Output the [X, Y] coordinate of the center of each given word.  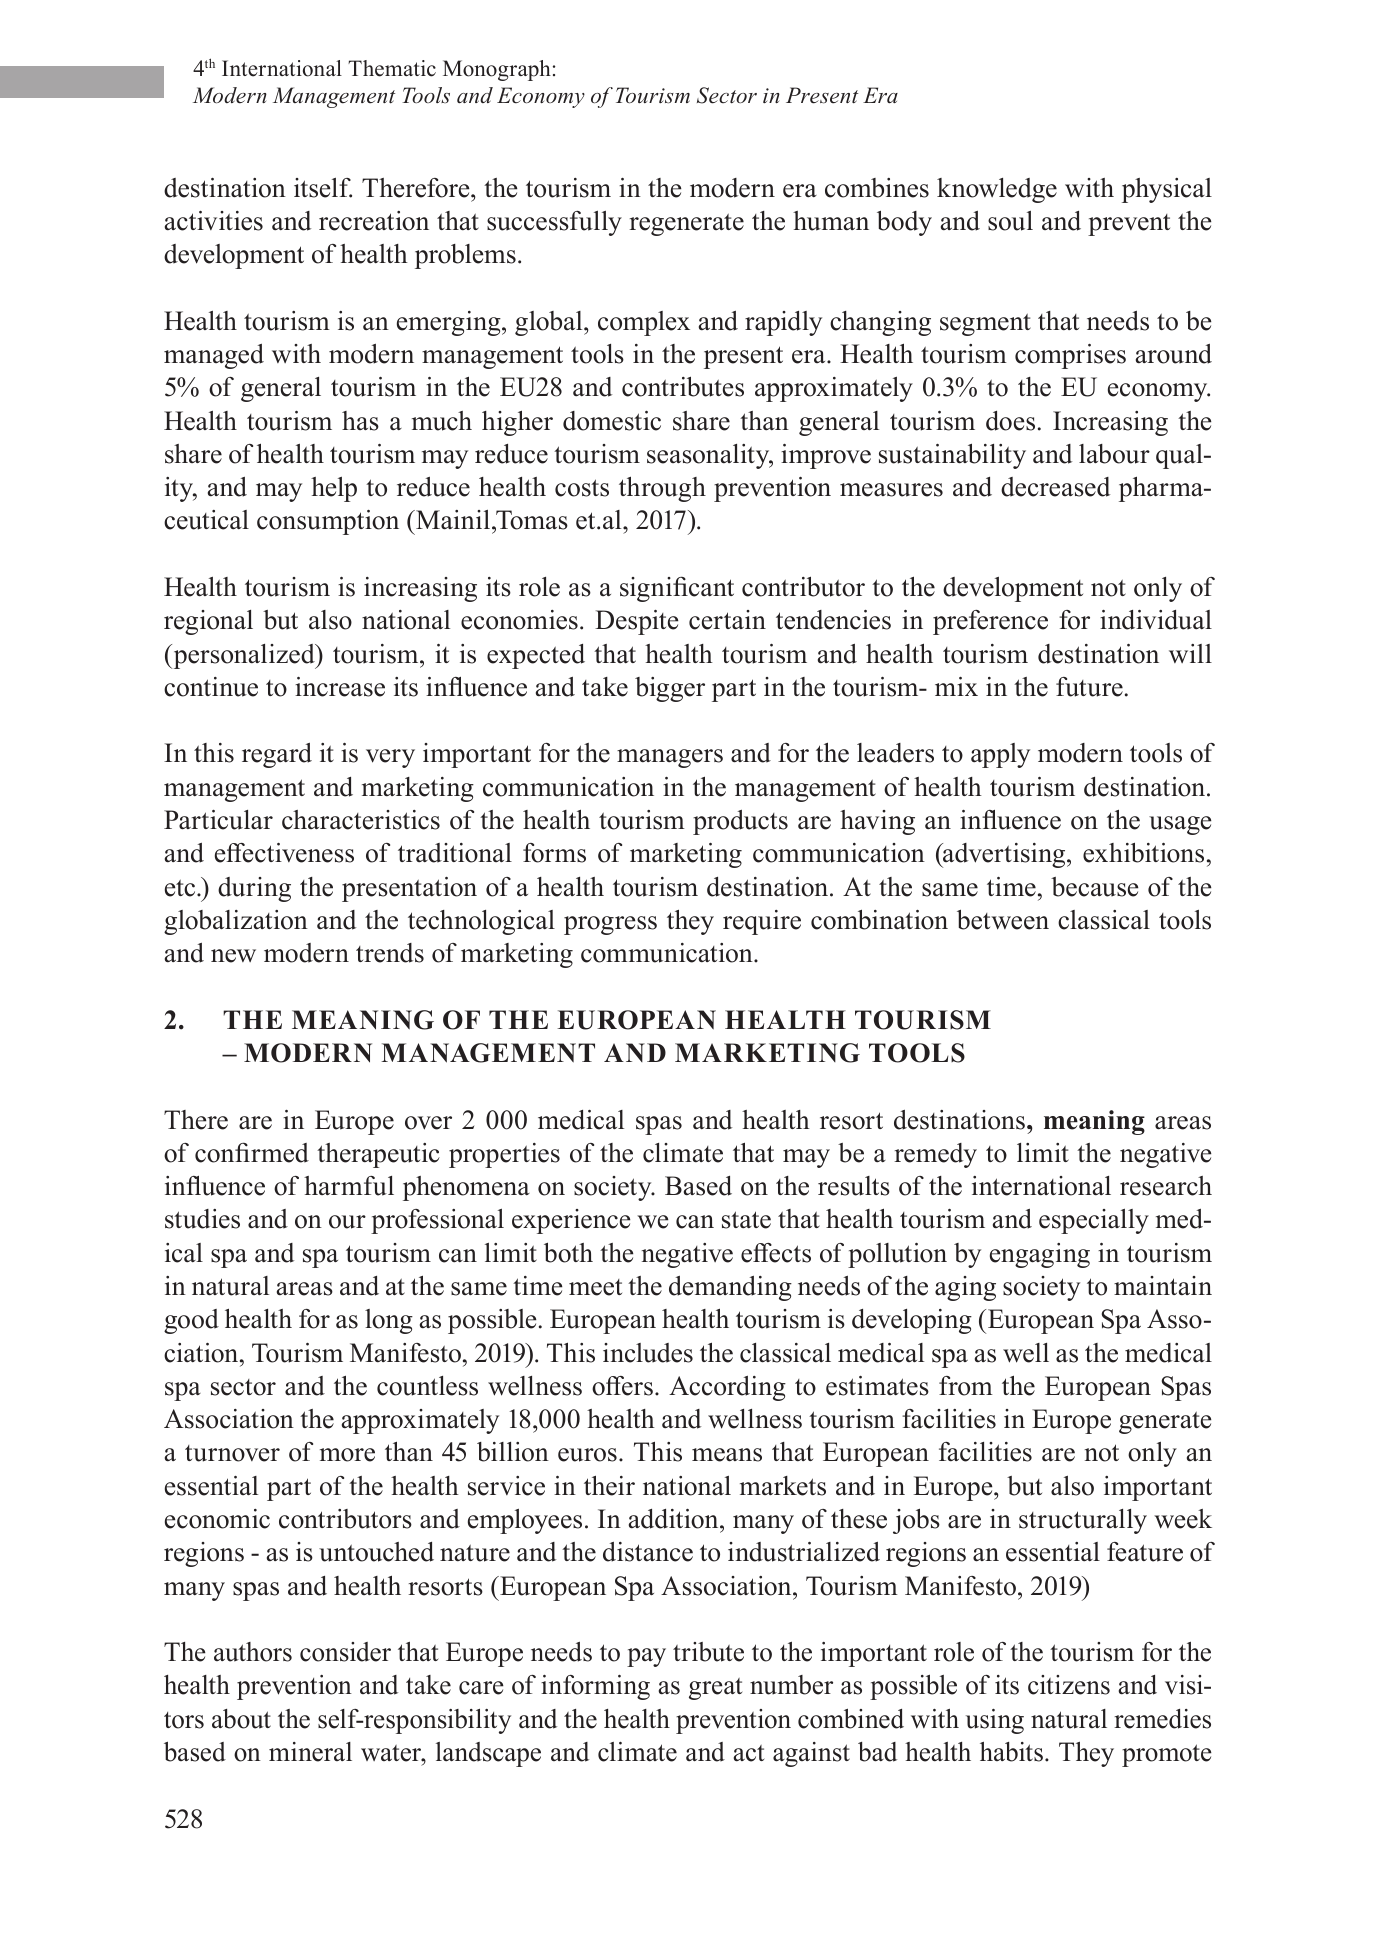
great [716, 1689]
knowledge [997, 190]
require [762, 922]
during [254, 889]
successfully [554, 223]
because [1094, 887]
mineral [310, 1752]
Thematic [392, 68]
